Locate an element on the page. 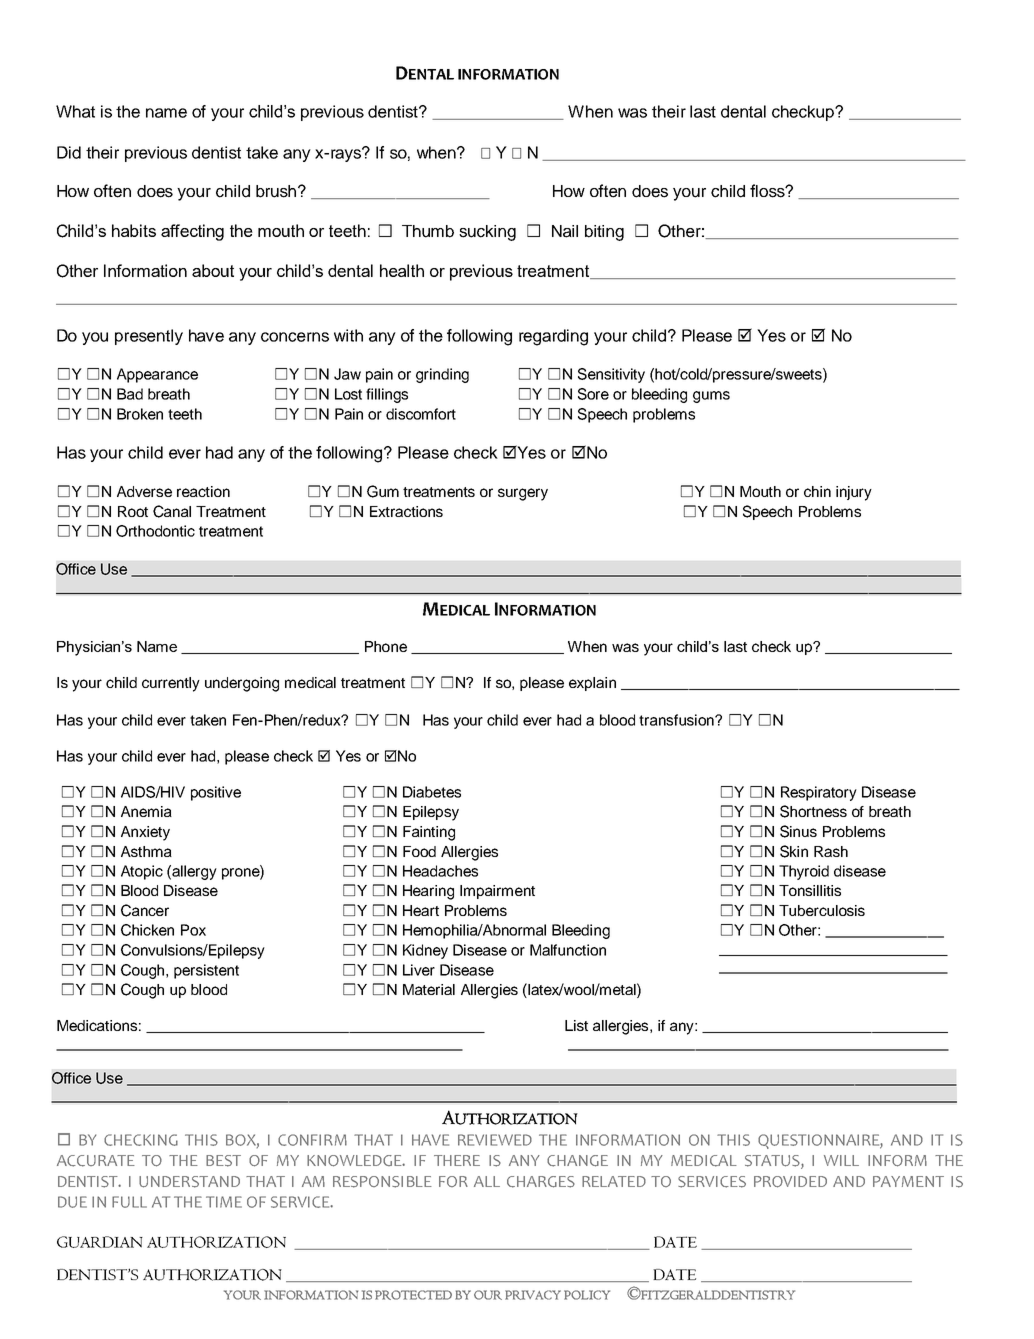 Image resolution: width=1034 pixels, height=1339 pixels. grinding is located at coordinates (442, 375).
